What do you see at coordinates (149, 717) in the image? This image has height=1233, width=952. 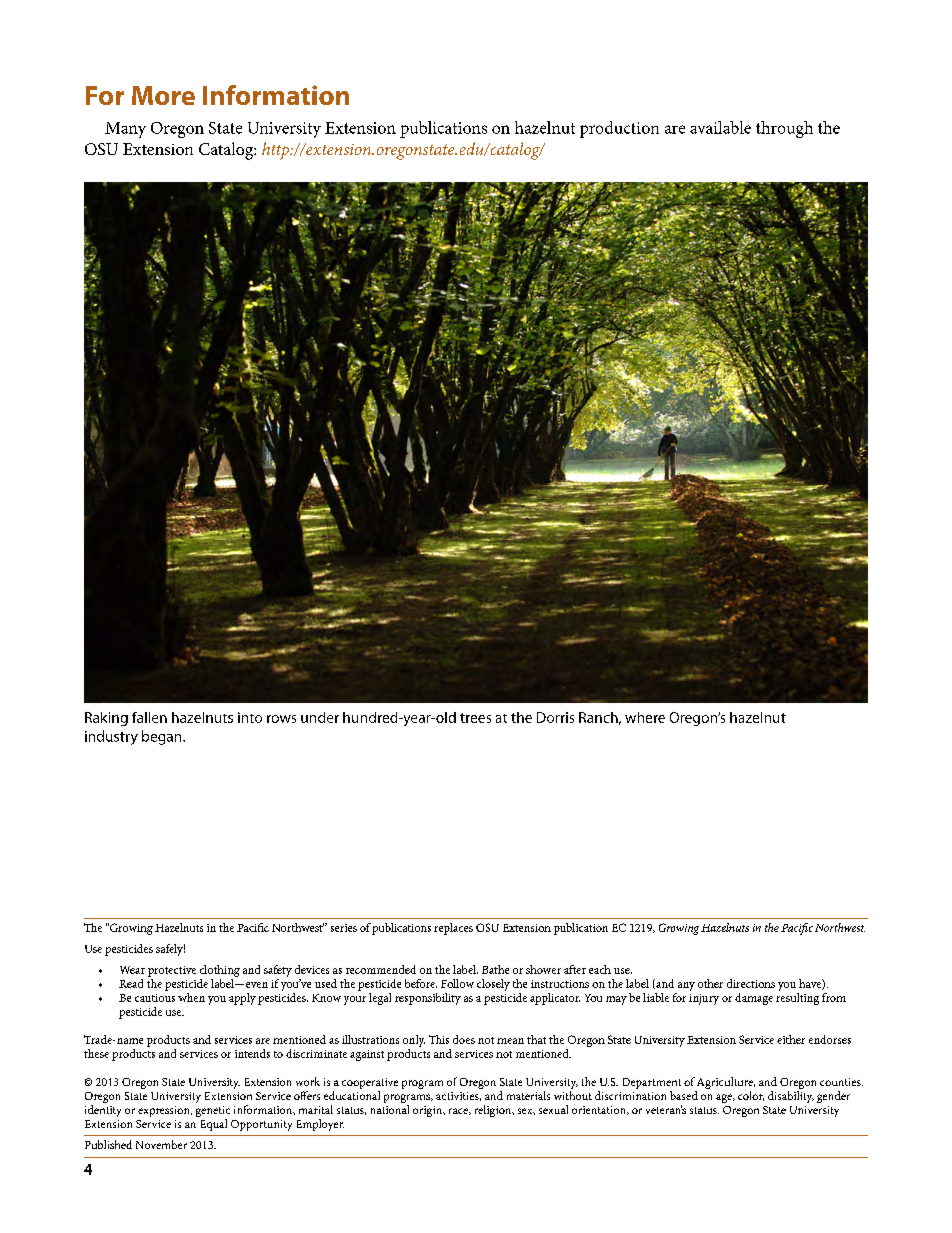 I see `fallen` at bounding box center [149, 717].
